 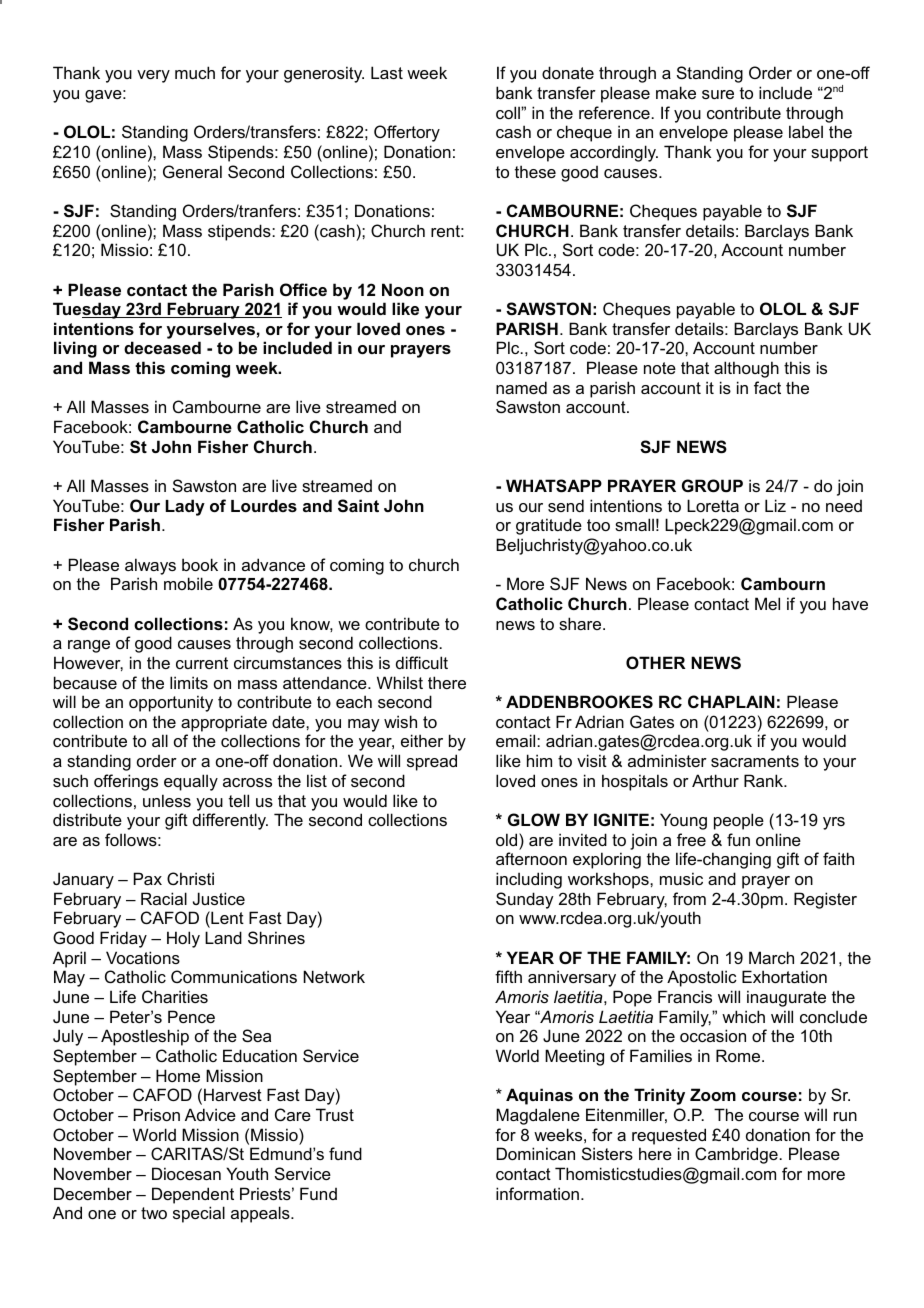 I want to click on Last, so click(x=387, y=72).
